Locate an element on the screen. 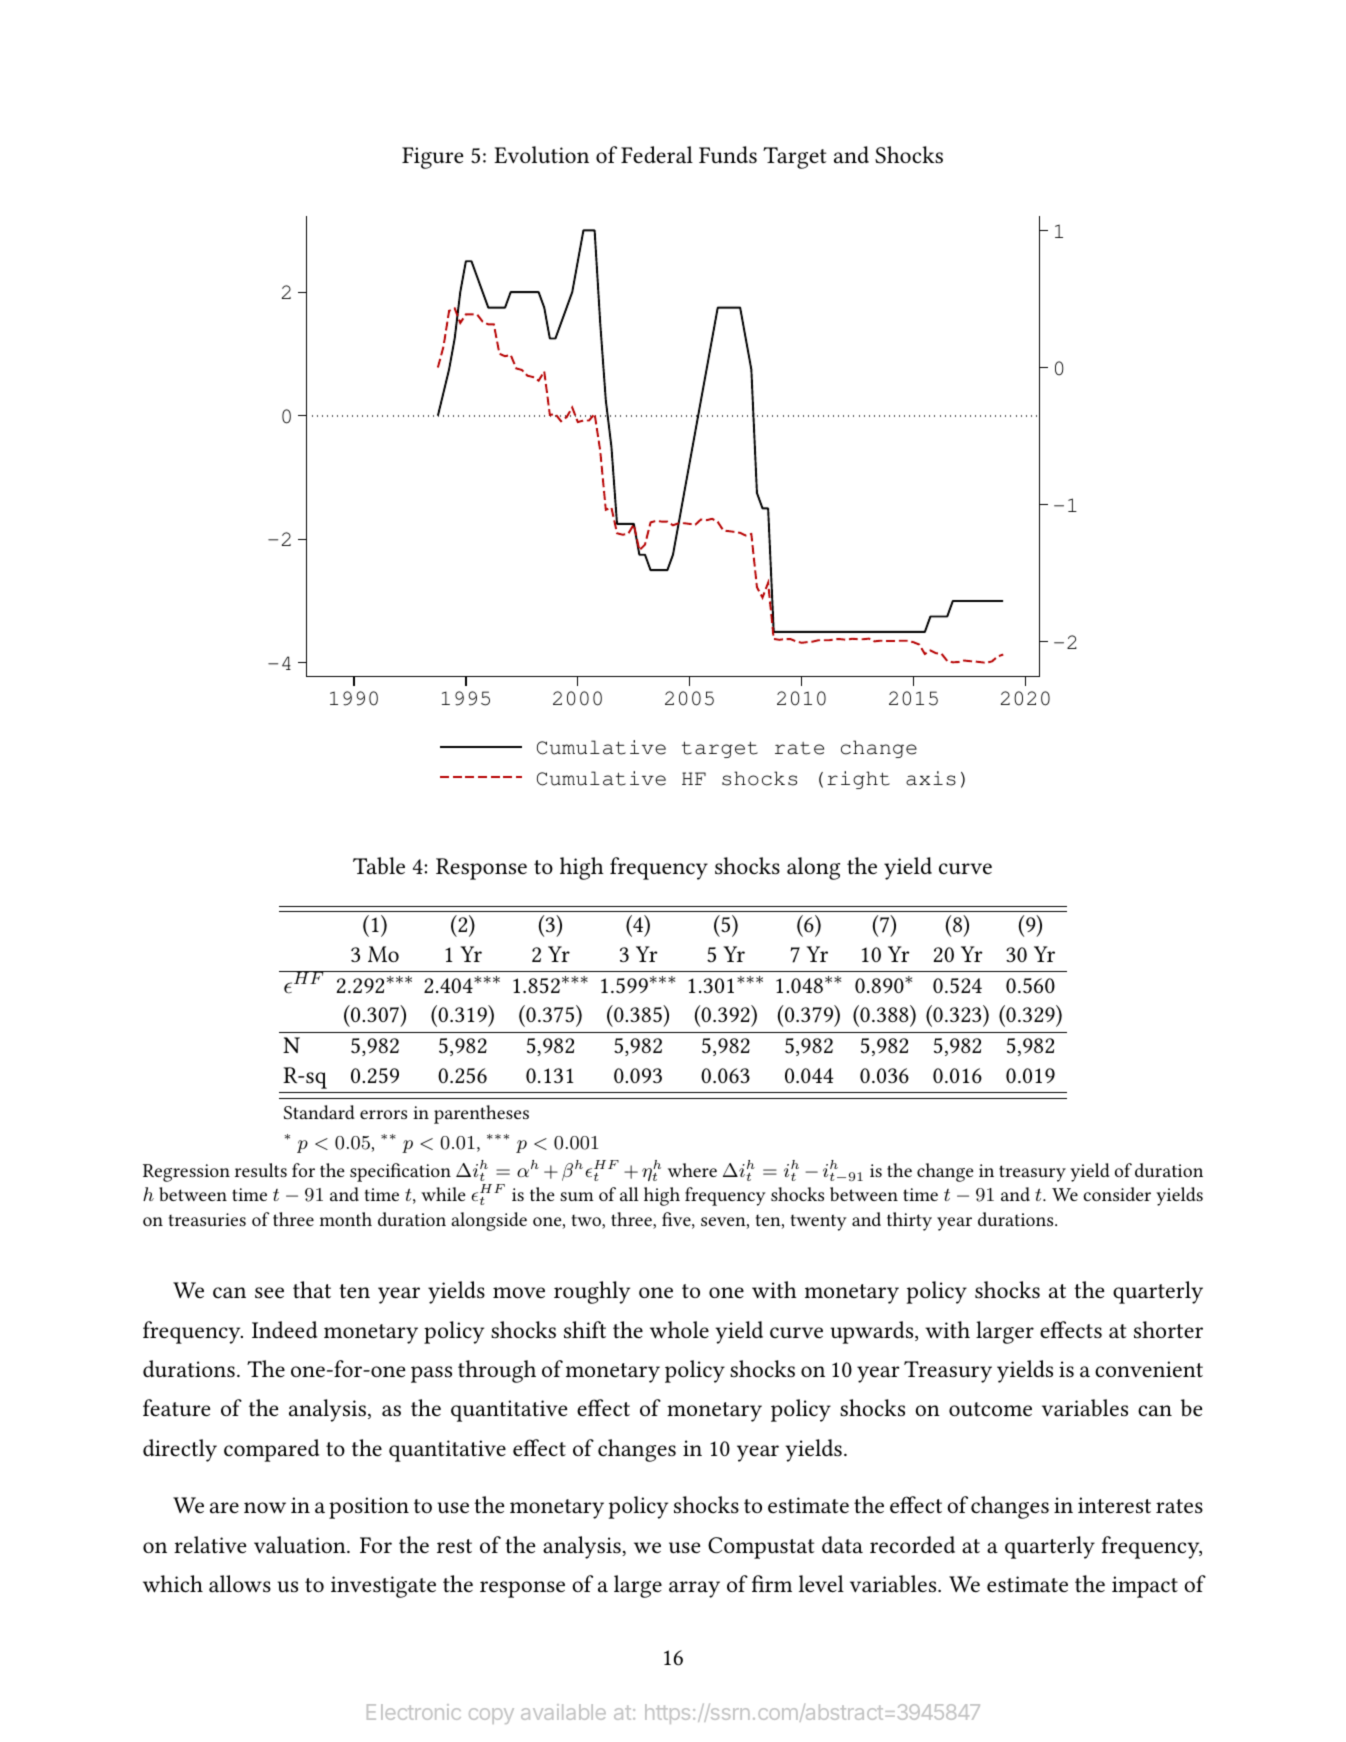 This screenshot has height=1742, width=1346. where is located at coordinates (692, 1170).
